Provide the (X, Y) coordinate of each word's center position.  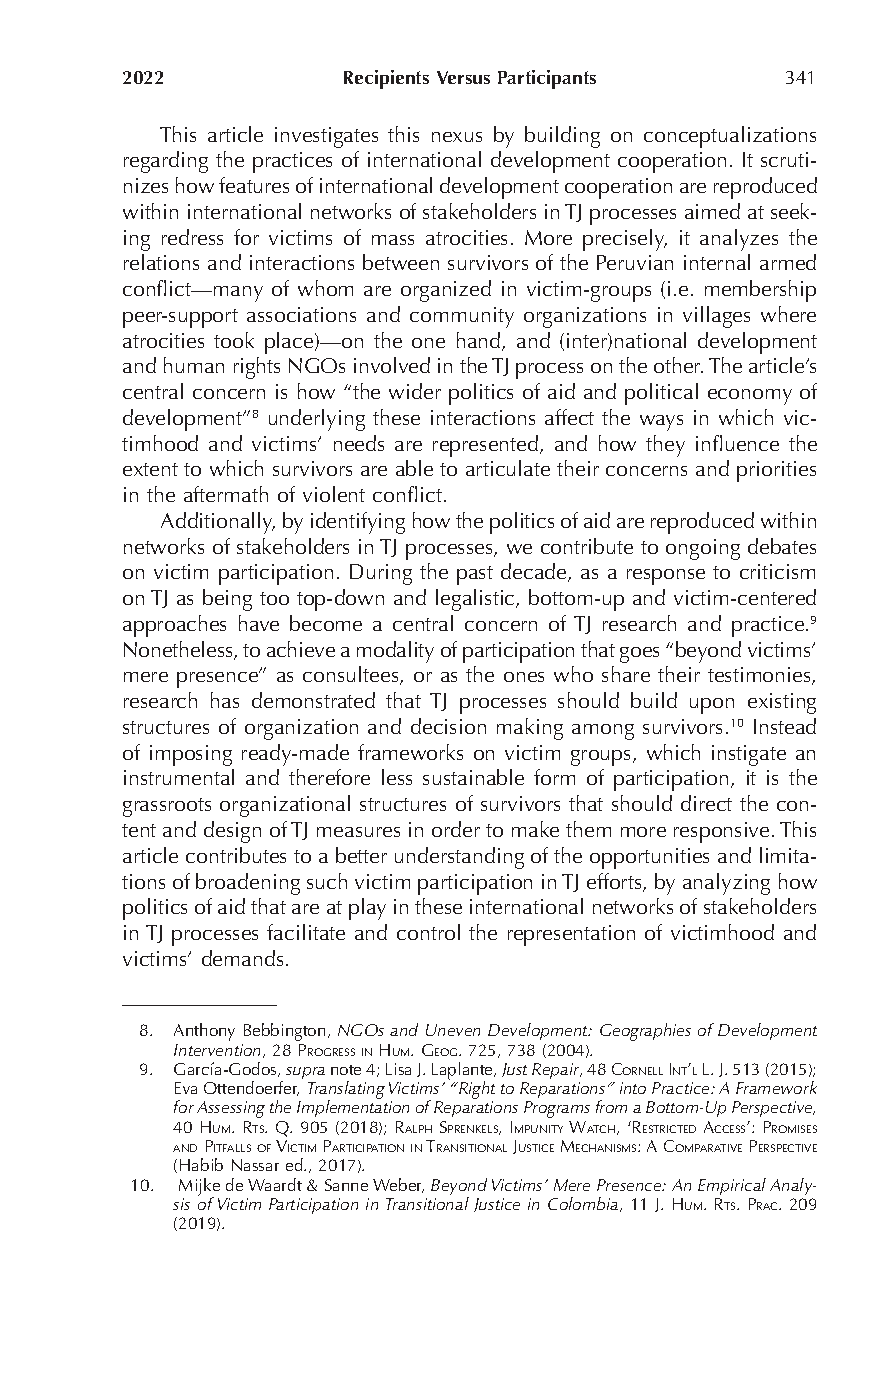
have (259, 623)
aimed (712, 211)
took (234, 340)
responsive (721, 832)
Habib (201, 1164)
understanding (459, 858)
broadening (248, 884)
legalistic (476, 600)
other (678, 365)
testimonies (760, 676)
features (254, 185)
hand (480, 341)
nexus (457, 137)
